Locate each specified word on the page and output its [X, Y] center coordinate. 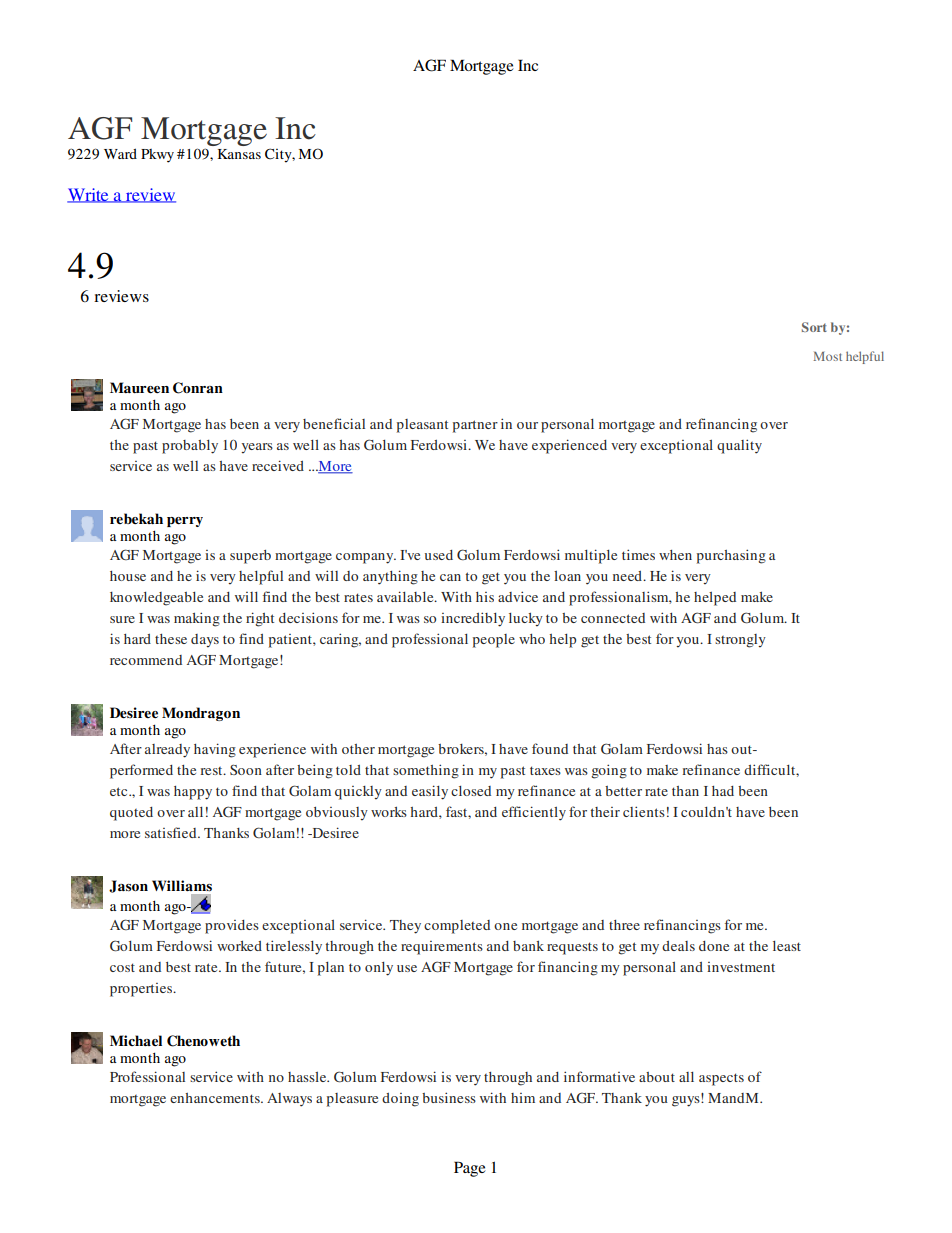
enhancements [216, 1098]
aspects [721, 1079]
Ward [120, 153]
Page [470, 1169]
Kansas [239, 154]
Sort [814, 327]
